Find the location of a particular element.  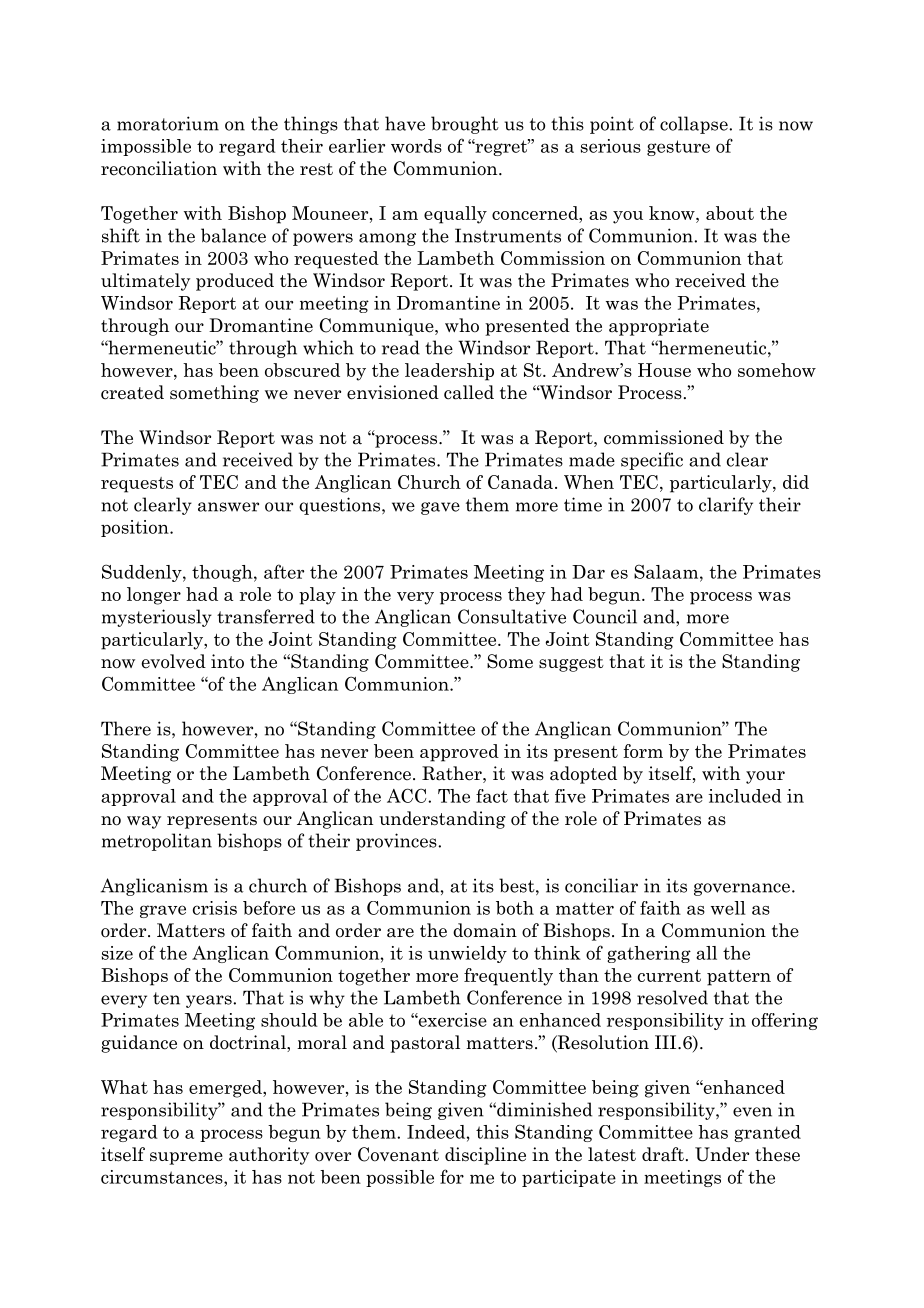

House is located at coordinates (664, 370).
